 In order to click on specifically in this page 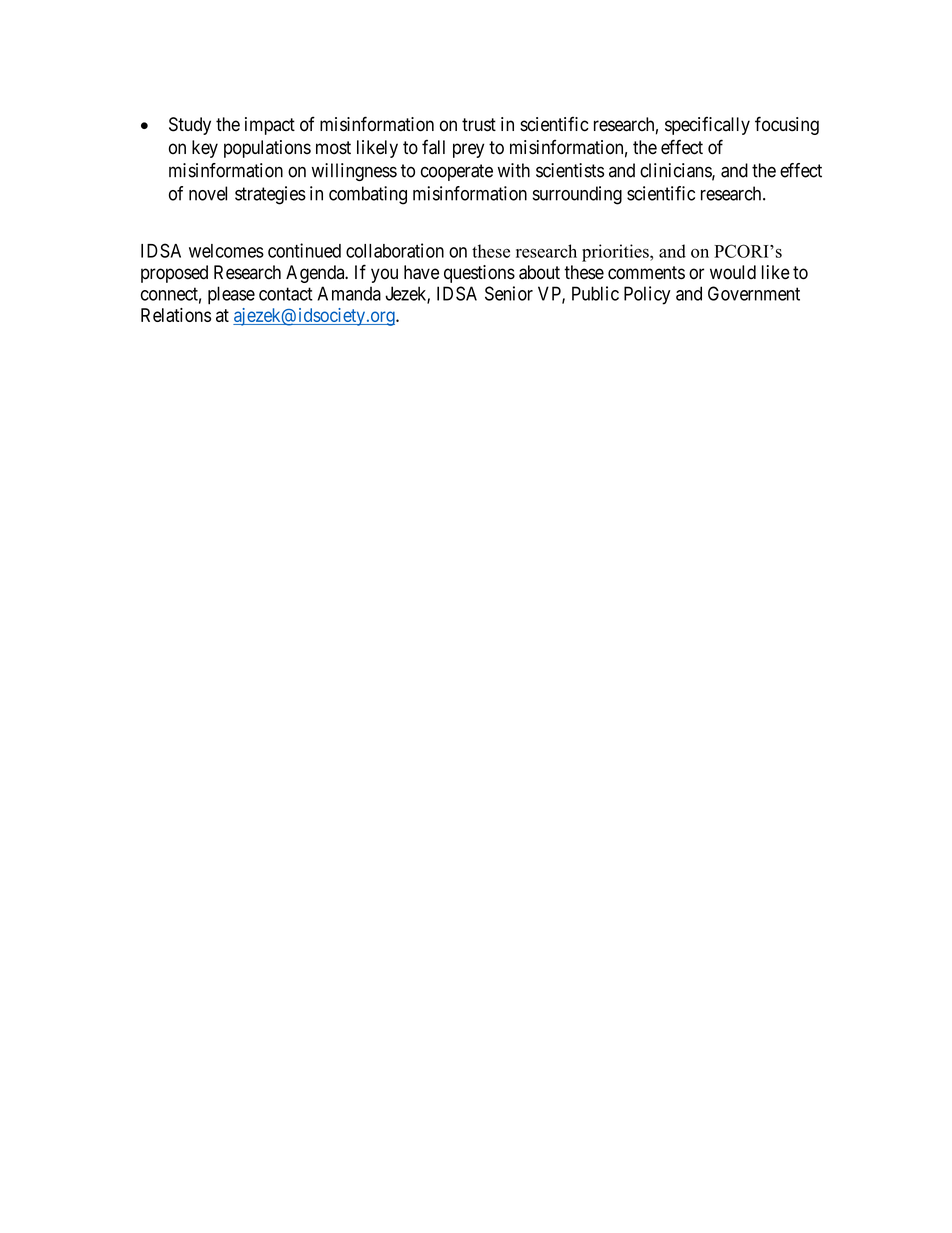, I will do `click(707, 125)`.
